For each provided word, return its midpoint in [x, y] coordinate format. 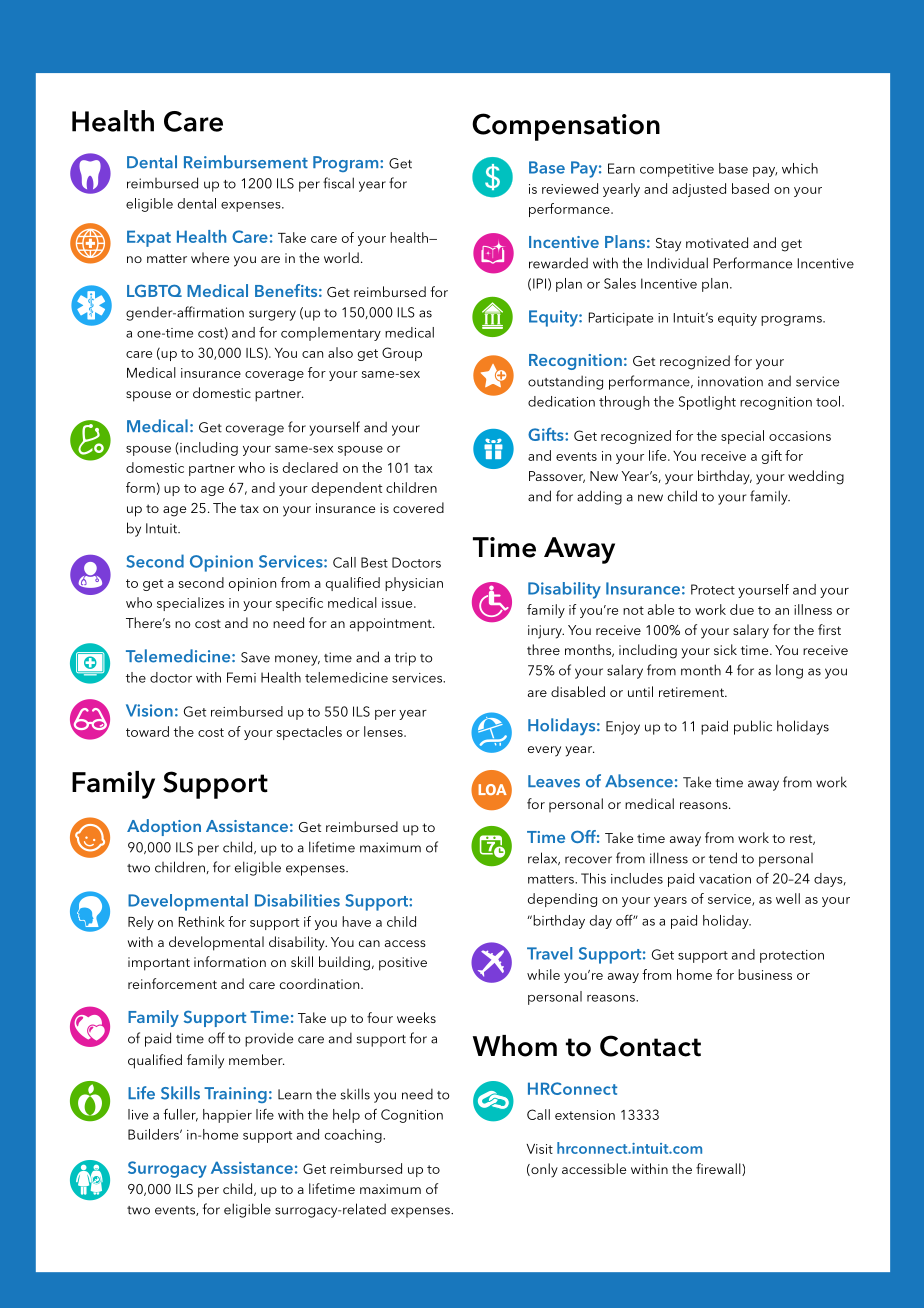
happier [227, 1116]
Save [255, 657]
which [800, 168]
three [543, 649]
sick [725, 649]
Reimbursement [246, 162]
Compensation [566, 127]
